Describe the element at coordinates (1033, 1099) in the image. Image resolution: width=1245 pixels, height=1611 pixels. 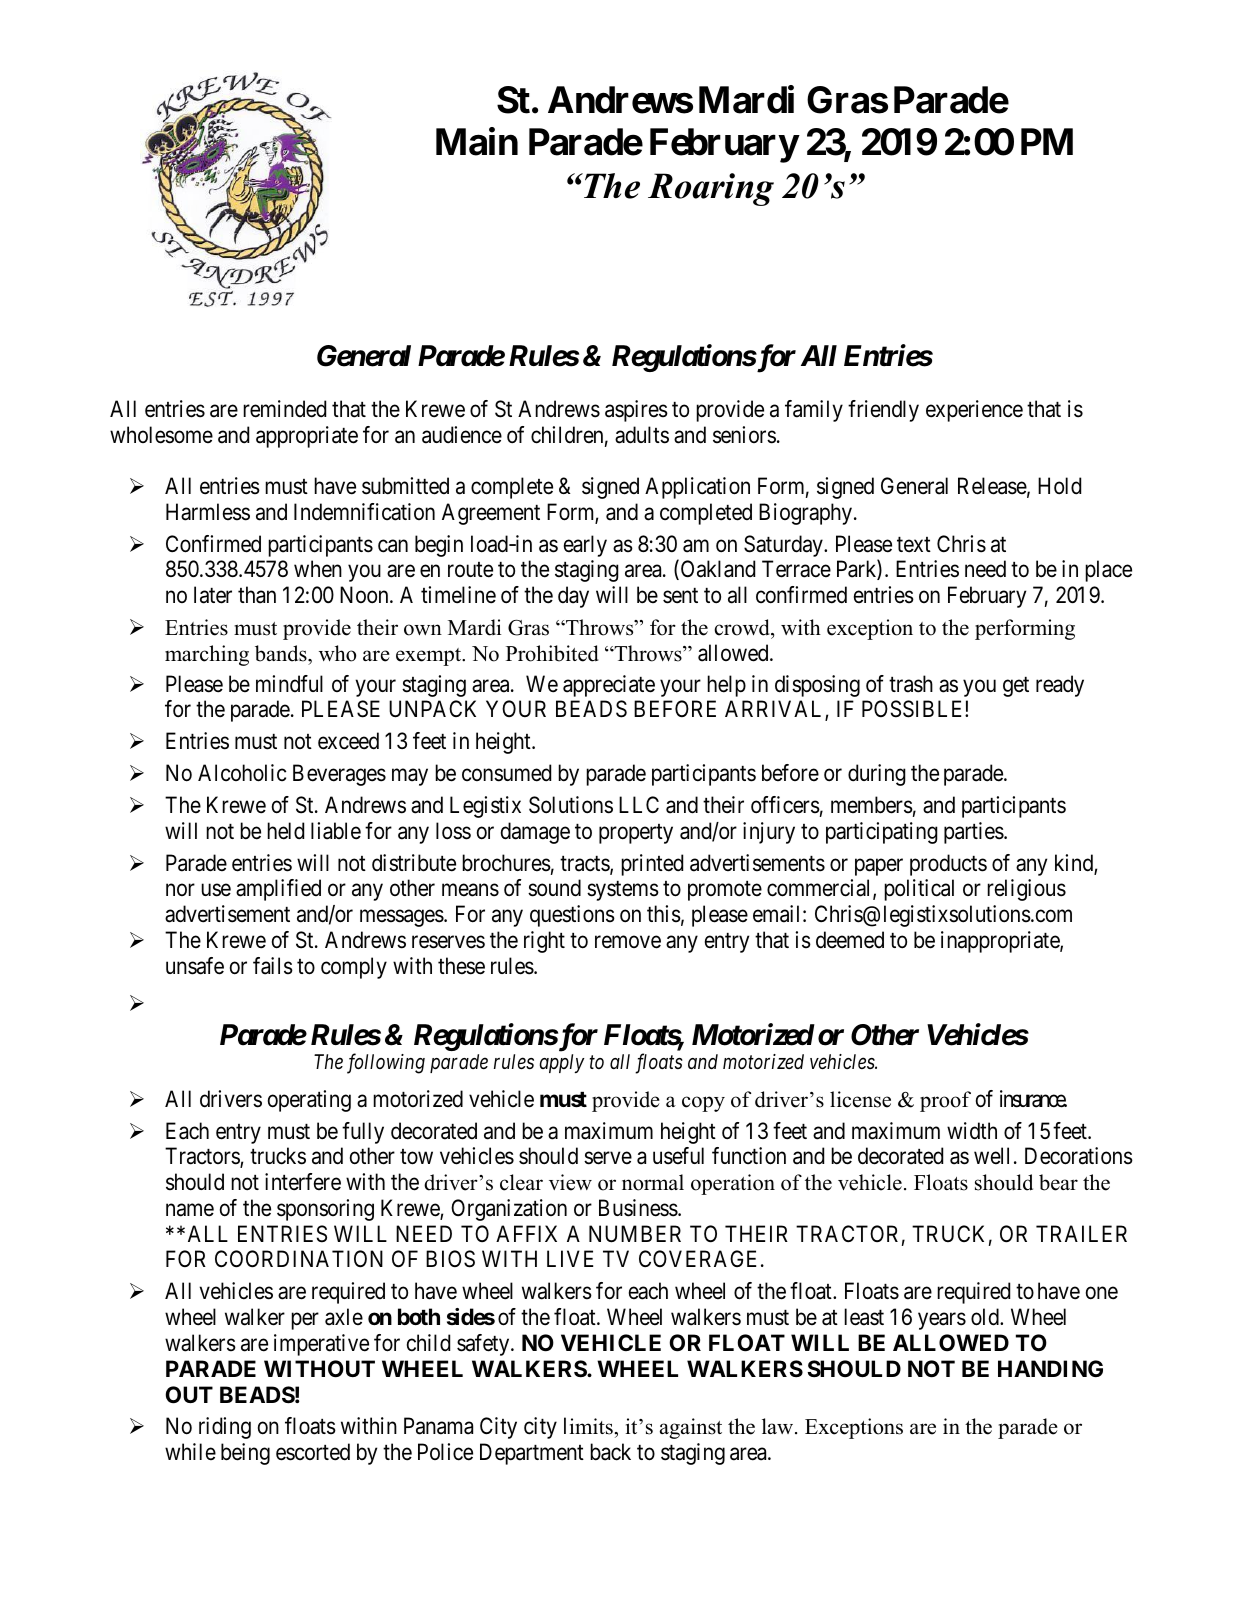
I see `insurance` at that location.
